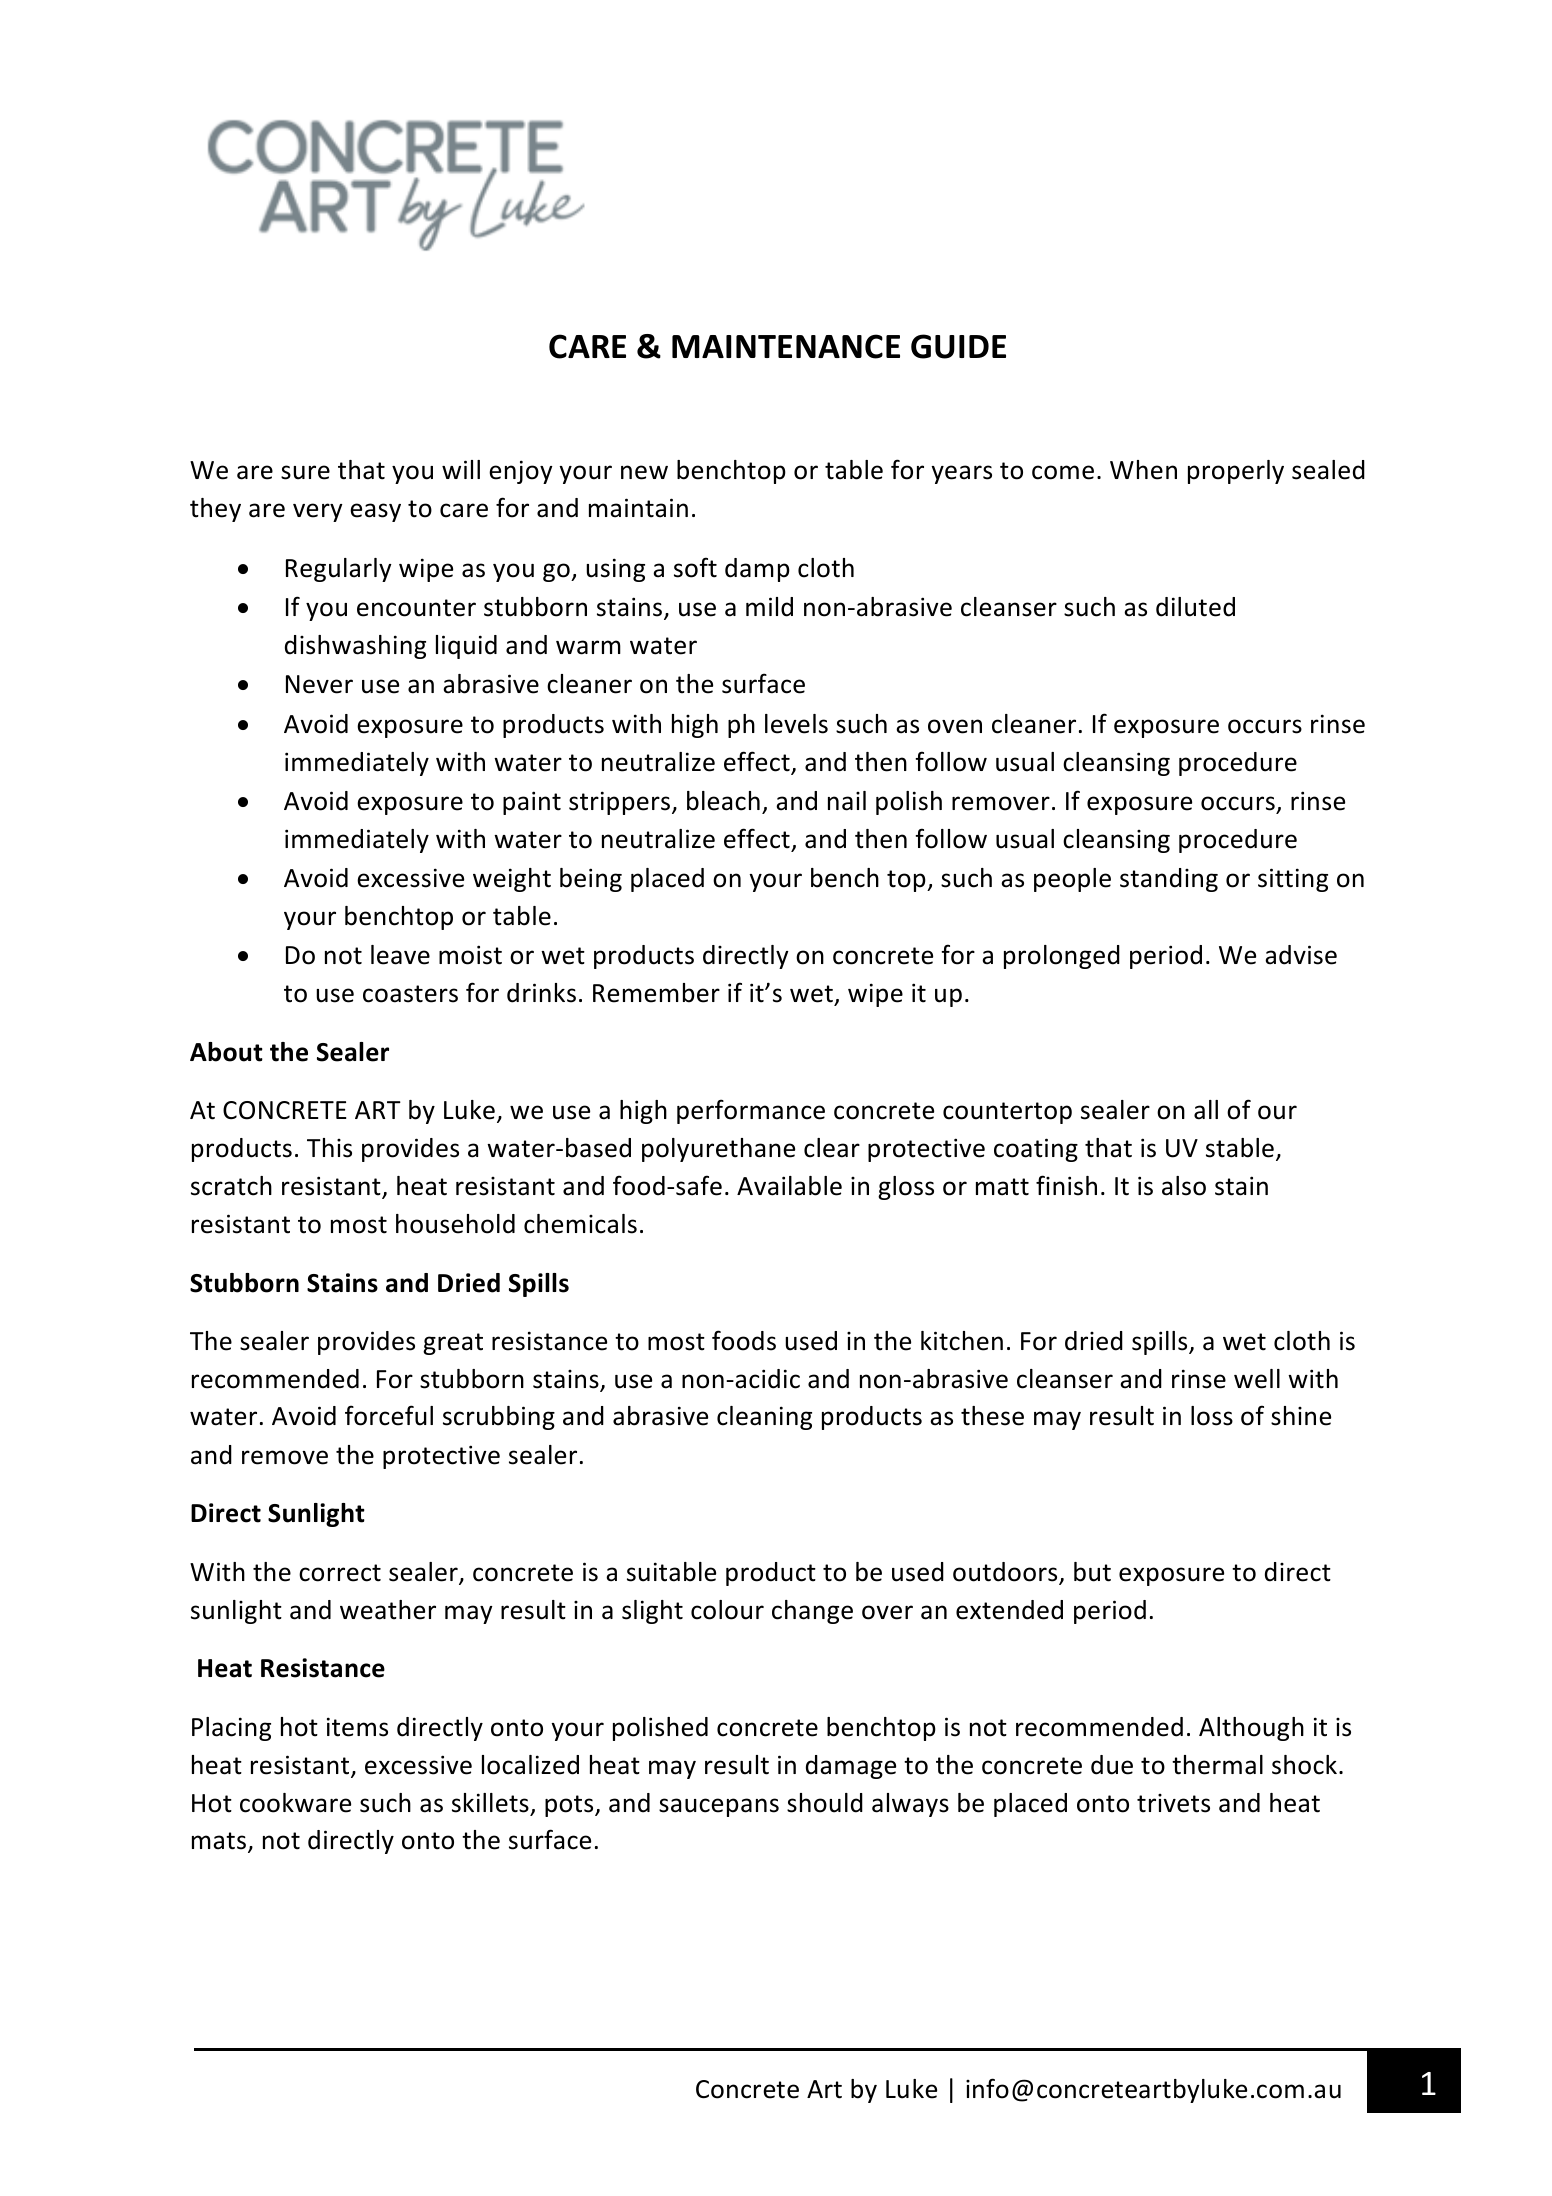  Describe the element at coordinates (789, 1186) in the screenshot. I see `Available` at that location.
